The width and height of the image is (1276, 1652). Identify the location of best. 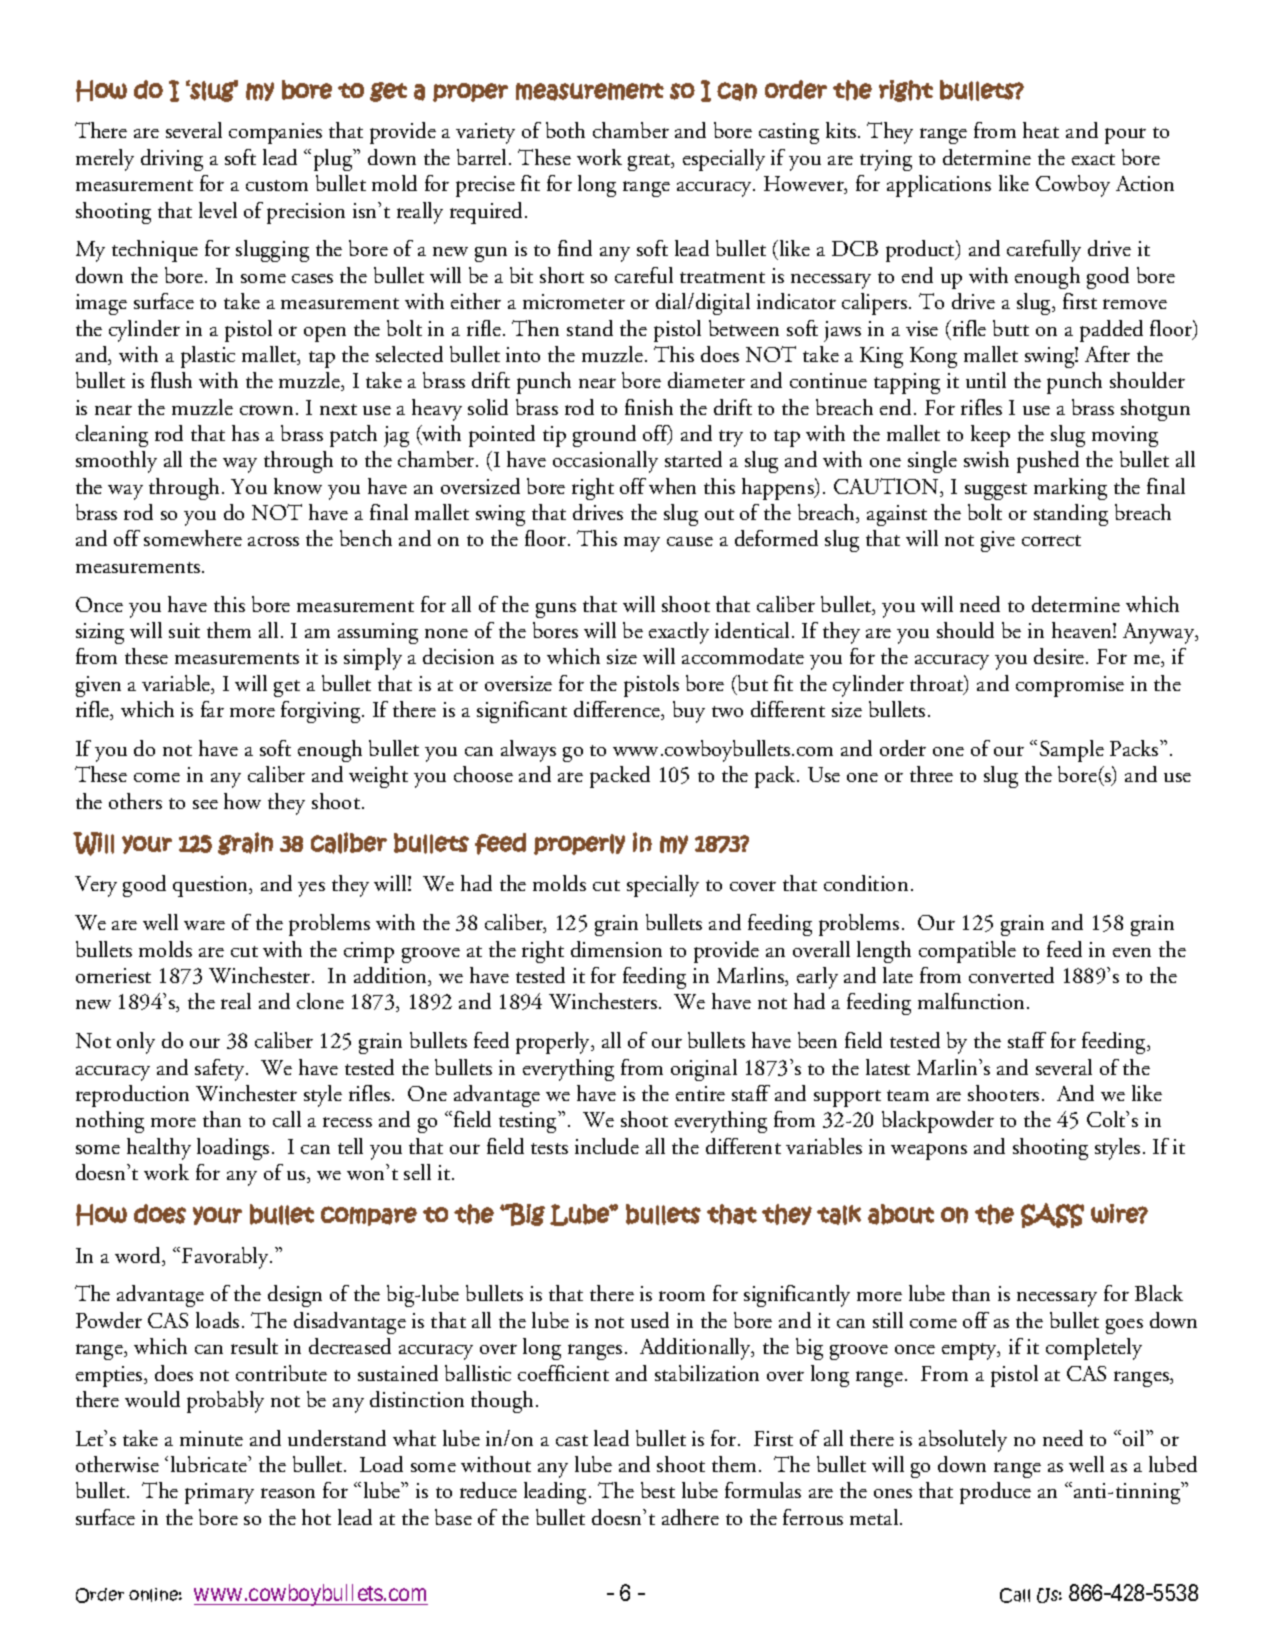
(658, 1490).
